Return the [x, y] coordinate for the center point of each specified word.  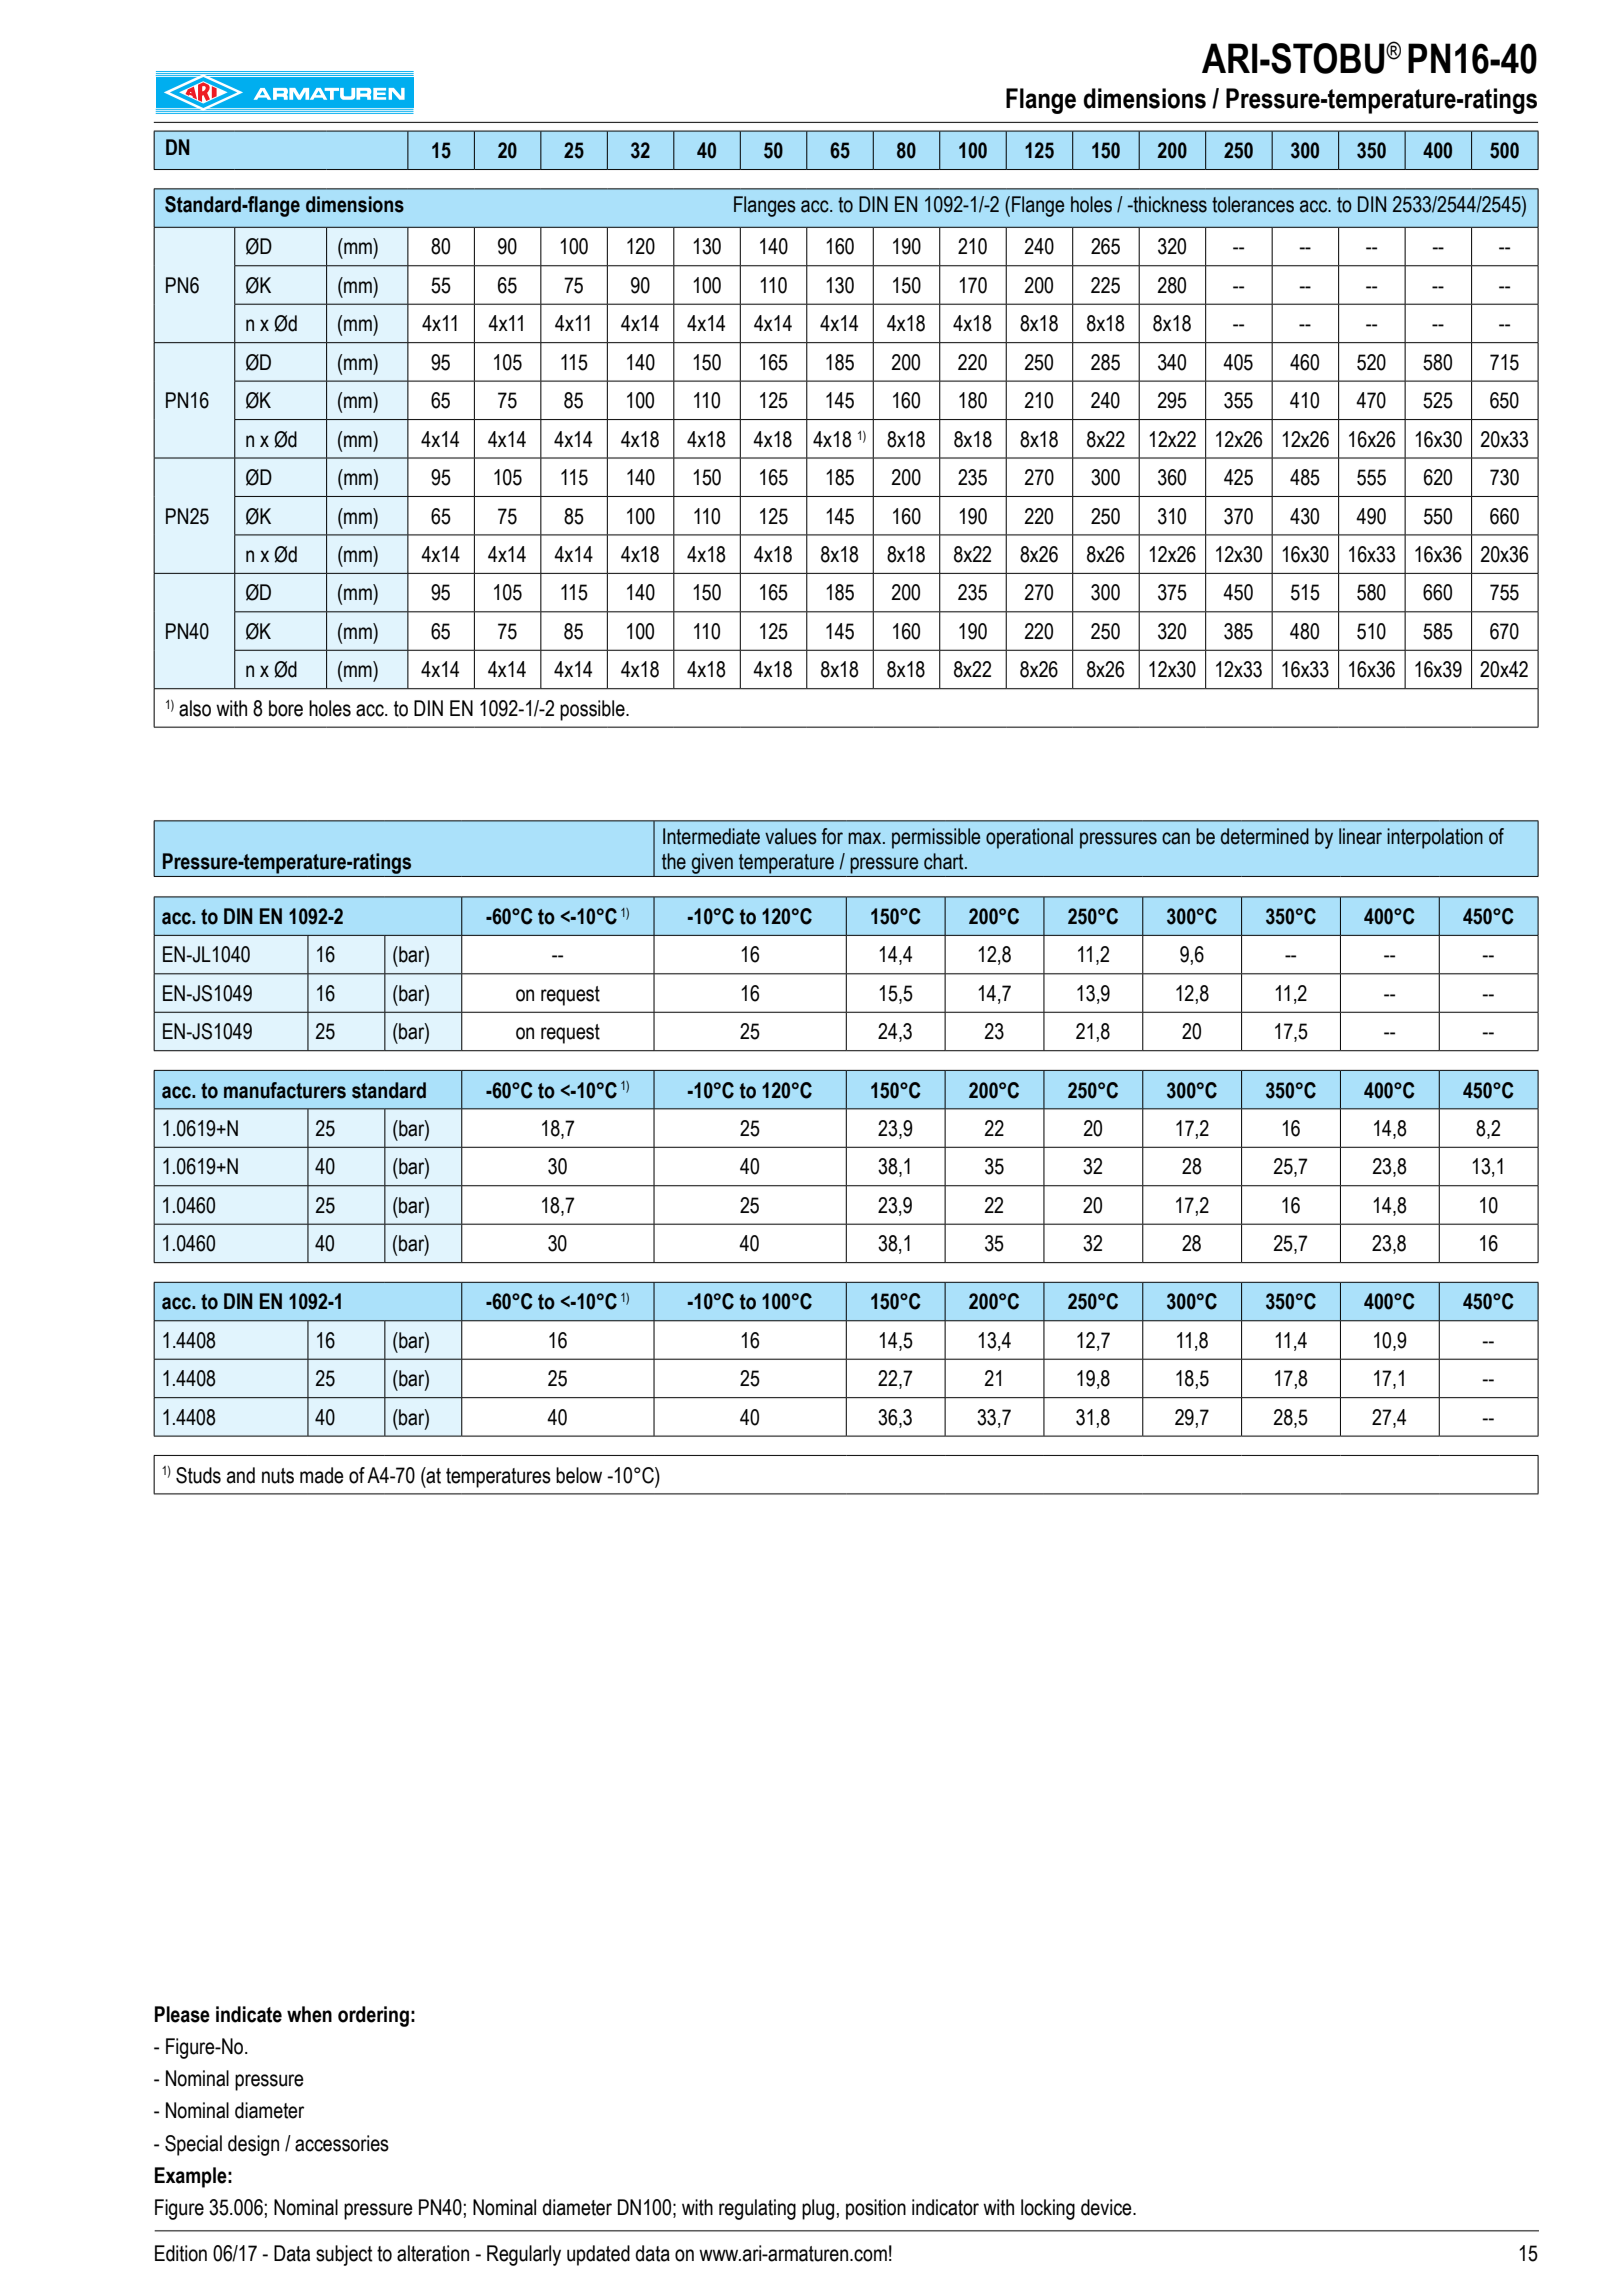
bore [286, 708]
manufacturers [285, 1090]
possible [593, 710]
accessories [342, 2143]
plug [818, 2209]
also [195, 708]
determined [1265, 836]
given [712, 863]
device [1107, 2207]
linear [1360, 836]
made [322, 1475]
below [579, 1475]
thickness [1169, 204]
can [1176, 838]
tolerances [1253, 204]
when [309, 2014]
